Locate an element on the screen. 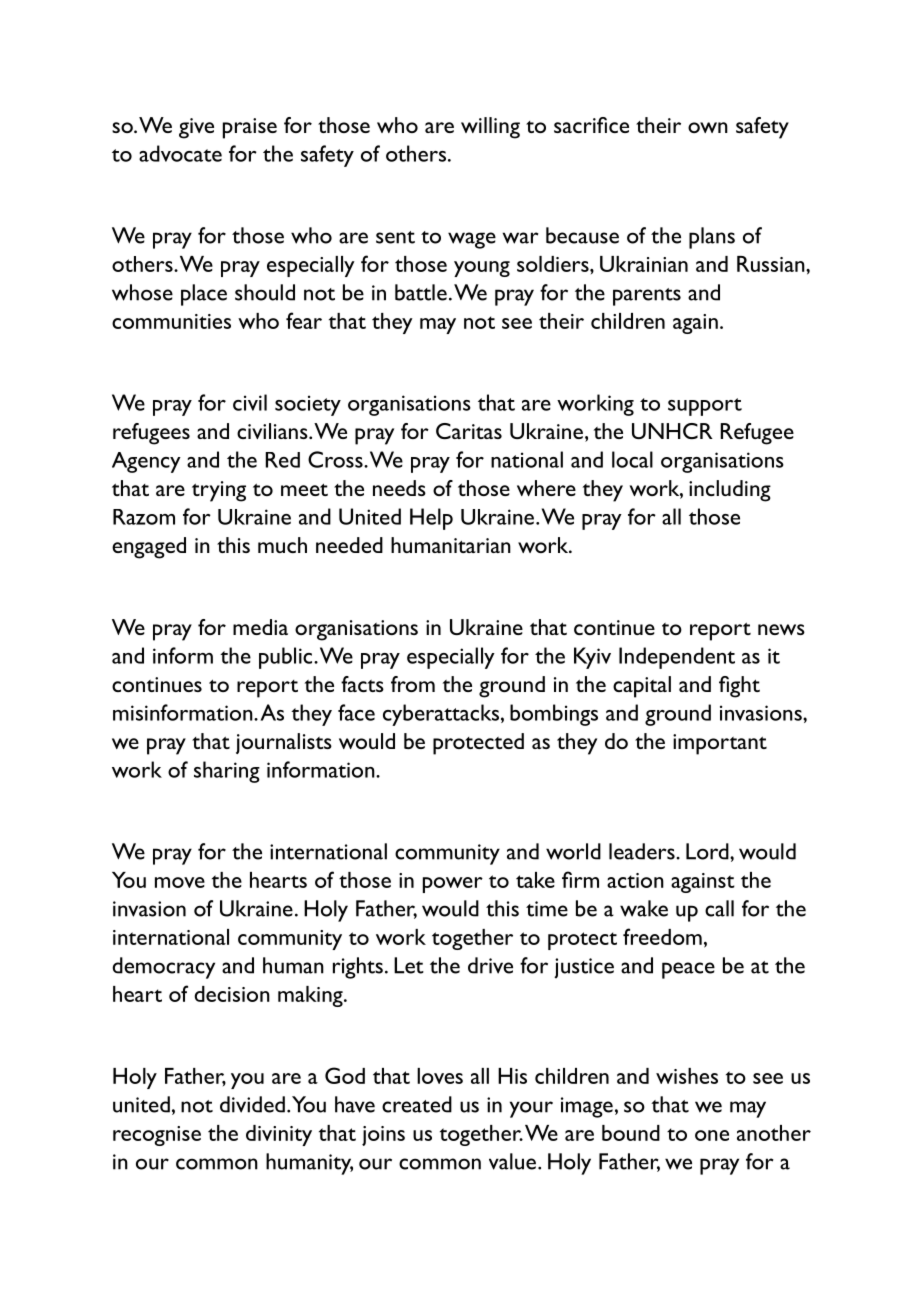 The image size is (924, 1308). Independent is located at coordinates (677, 658).
